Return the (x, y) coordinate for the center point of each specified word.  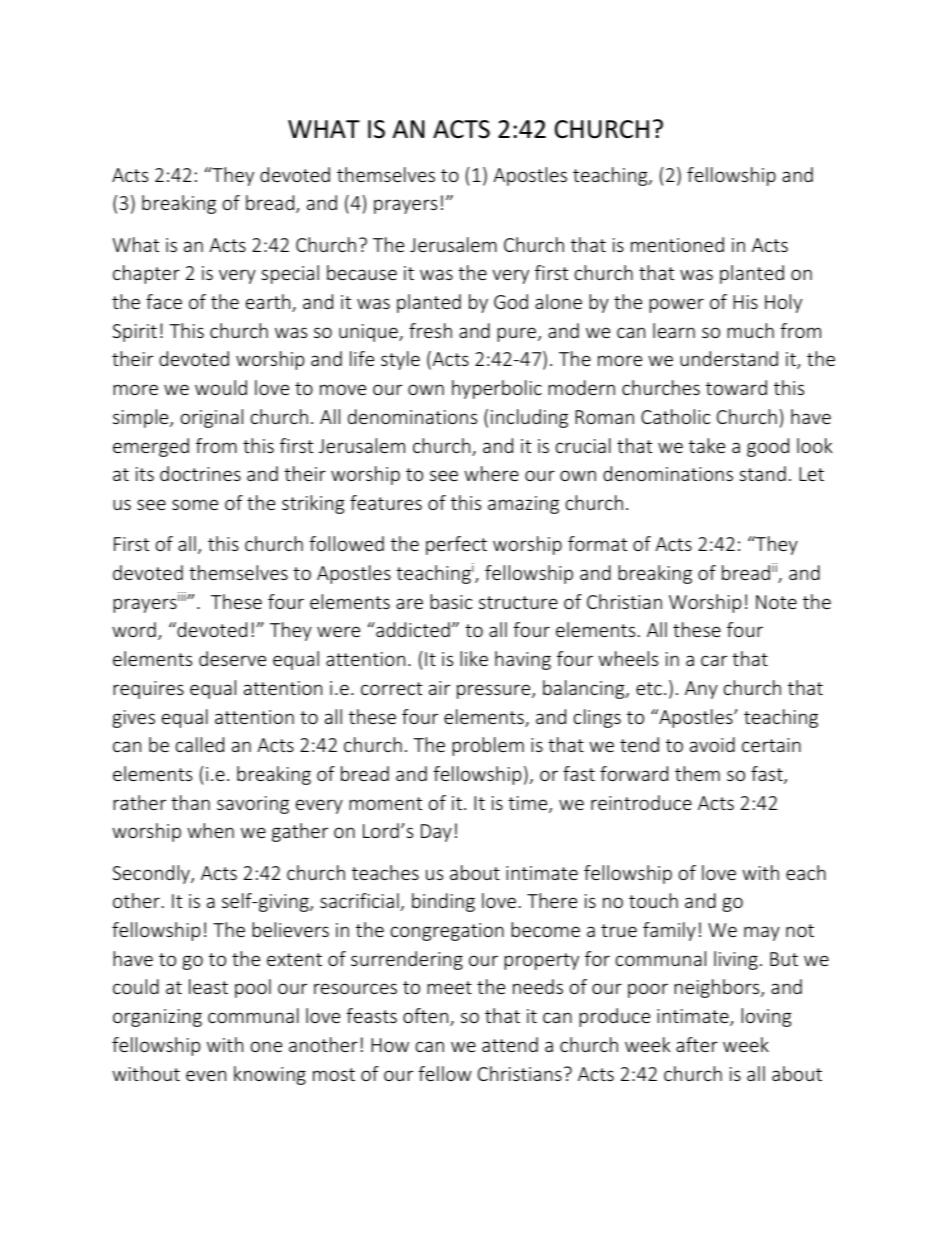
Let (811, 474)
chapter (146, 274)
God (511, 301)
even (206, 1075)
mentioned (677, 244)
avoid (712, 744)
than (190, 802)
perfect (456, 545)
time (529, 804)
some (195, 504)
